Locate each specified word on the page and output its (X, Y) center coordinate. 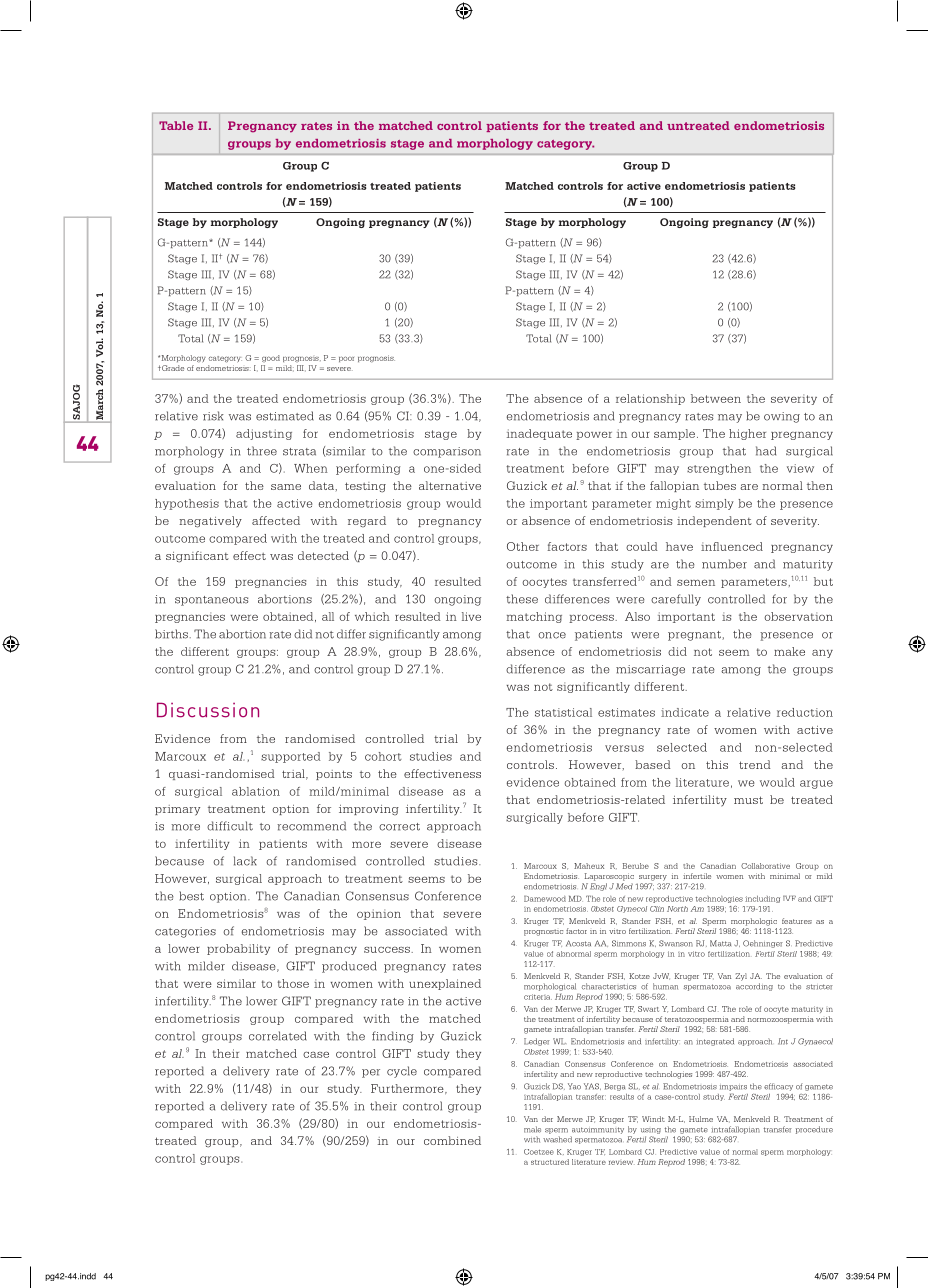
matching (534, 617)
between (716, 398)
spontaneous (211, 601)
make (789, 651)
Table (176, 125)
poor (346, 359)
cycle (402, 1072)
